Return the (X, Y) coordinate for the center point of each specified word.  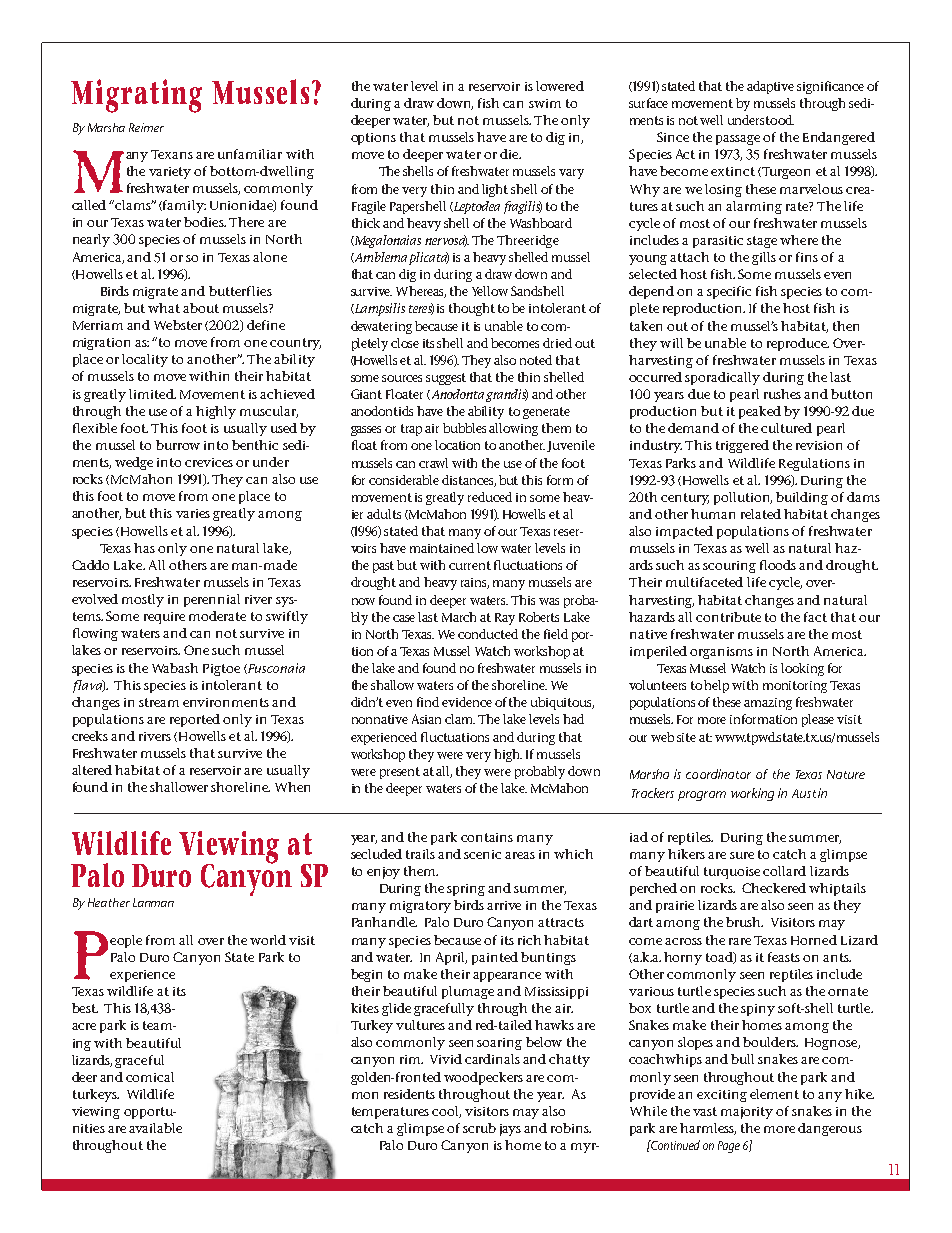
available (155, 1128)
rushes (782, 394)
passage (738, 140)
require (164, 618)
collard (784, 871)
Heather (109, 902)
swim (545, 103)
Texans (172, 154)
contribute (728, 617)
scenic (482, 854)
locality (145, 360)
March (459, 617)
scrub (479, 1128)
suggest (446, 379)
